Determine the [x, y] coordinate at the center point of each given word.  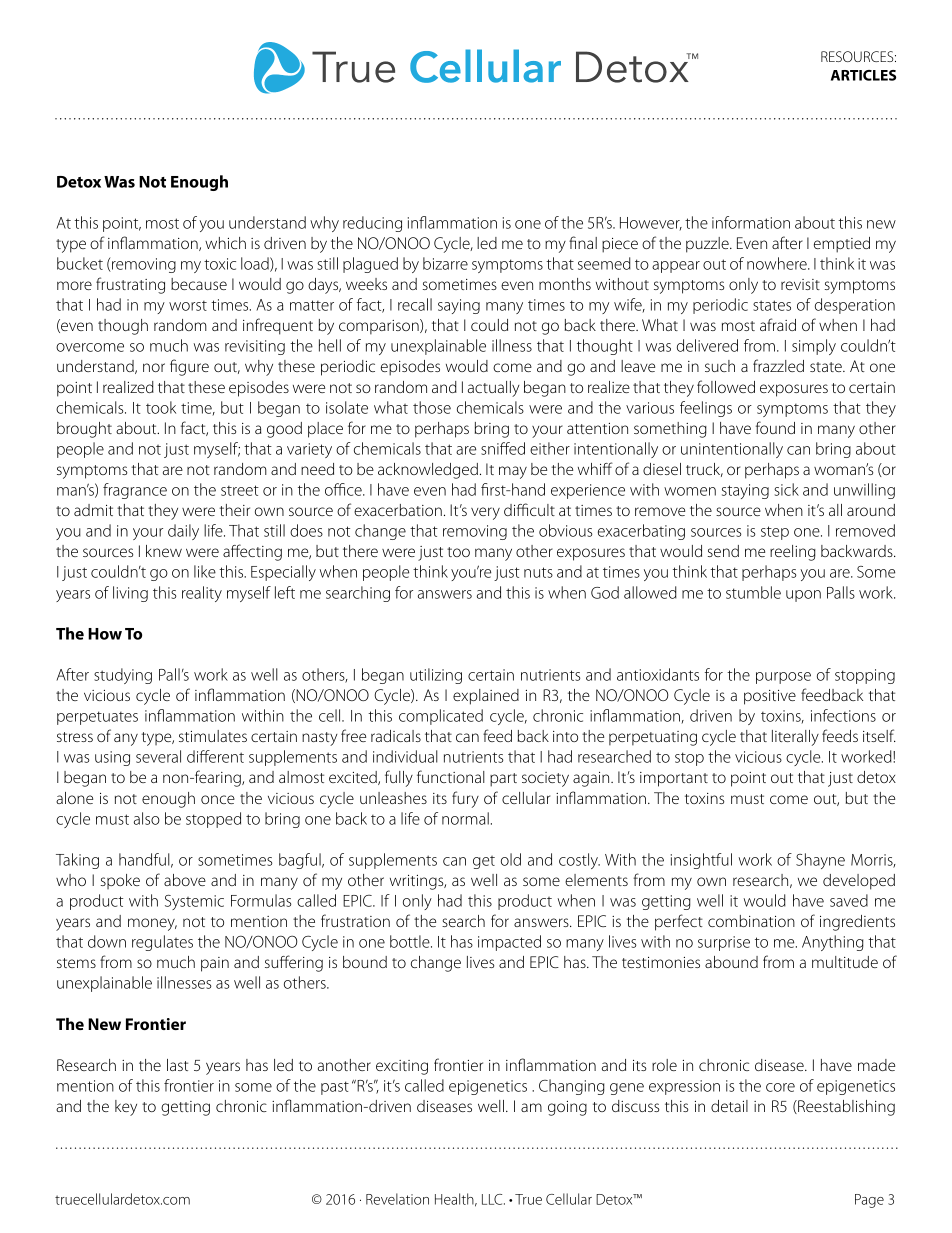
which [225, 243]
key [126, 1108]
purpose [783, 678]
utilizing [436, 676]
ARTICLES [863, 75]
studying [123, 676]
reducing [372, 224]
